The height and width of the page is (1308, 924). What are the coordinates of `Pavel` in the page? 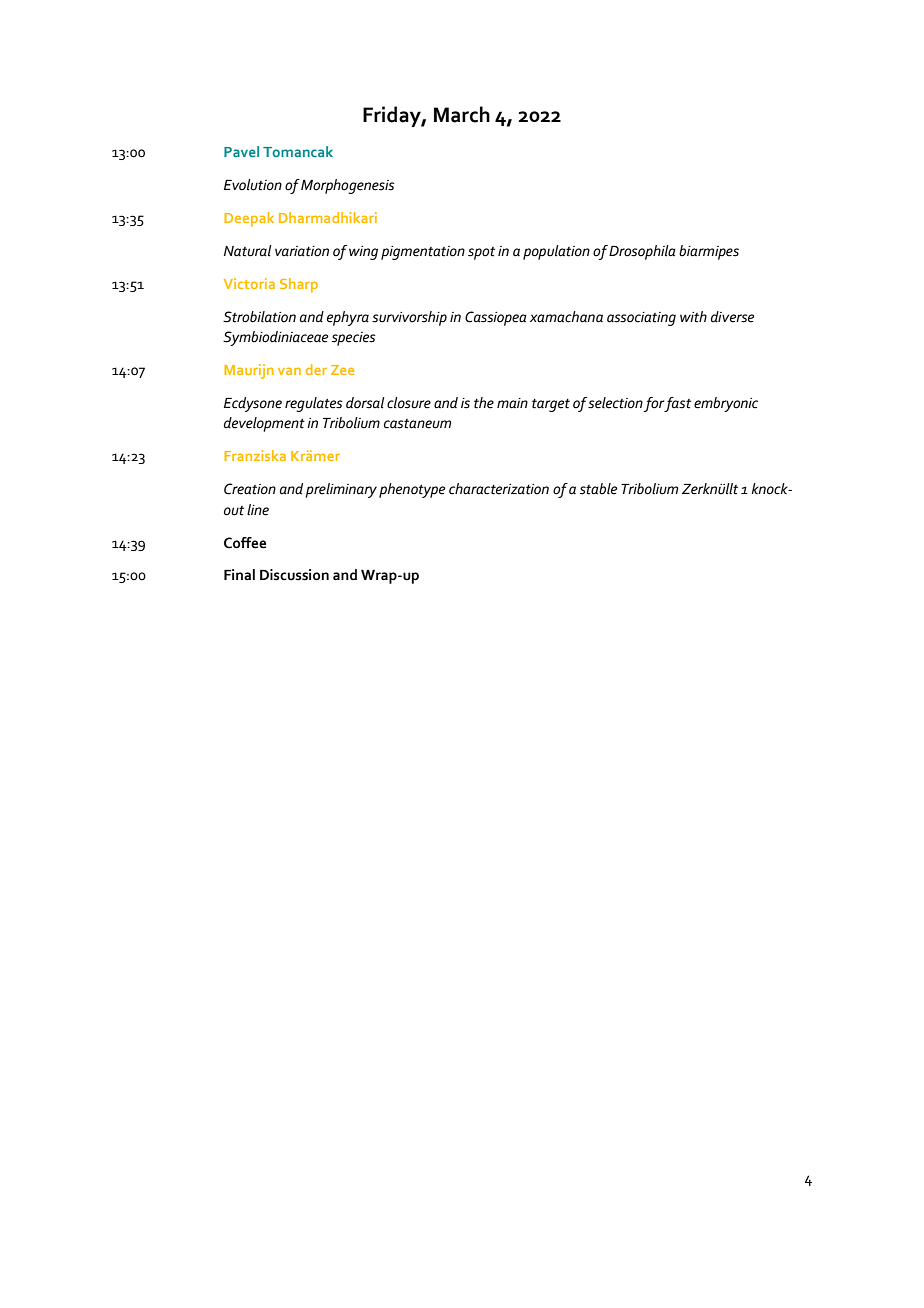 It's located at (241, 151).
